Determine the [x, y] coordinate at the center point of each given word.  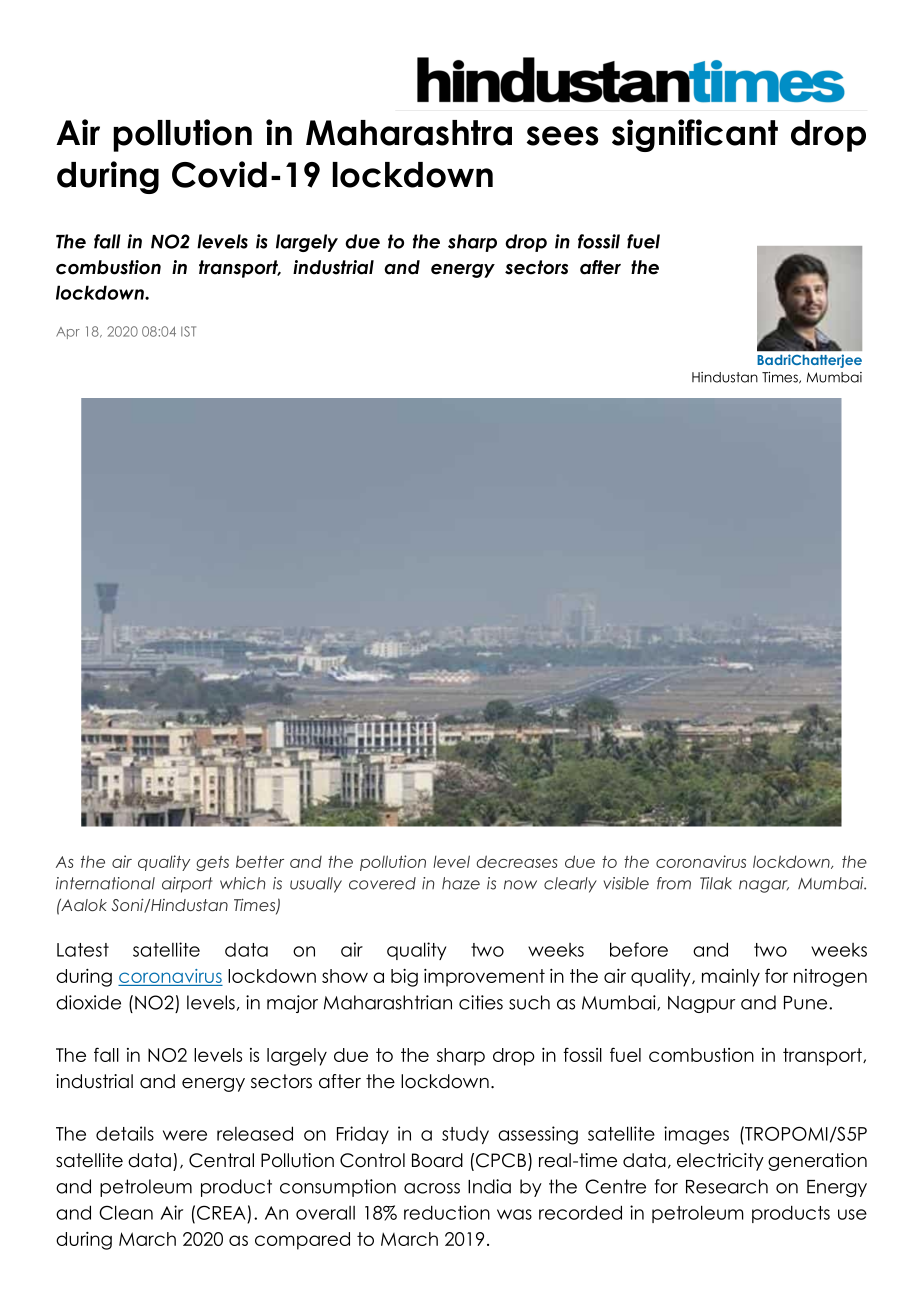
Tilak [716, 883]
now [520, 885]
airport [187, 885]
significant [695, 135]
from [674, 883]
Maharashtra [409, 133]
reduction [447, 1212]
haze [461, 883]
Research [727, 1186]
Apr [68, 333]
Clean [126, 1212]
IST [188, 331]
